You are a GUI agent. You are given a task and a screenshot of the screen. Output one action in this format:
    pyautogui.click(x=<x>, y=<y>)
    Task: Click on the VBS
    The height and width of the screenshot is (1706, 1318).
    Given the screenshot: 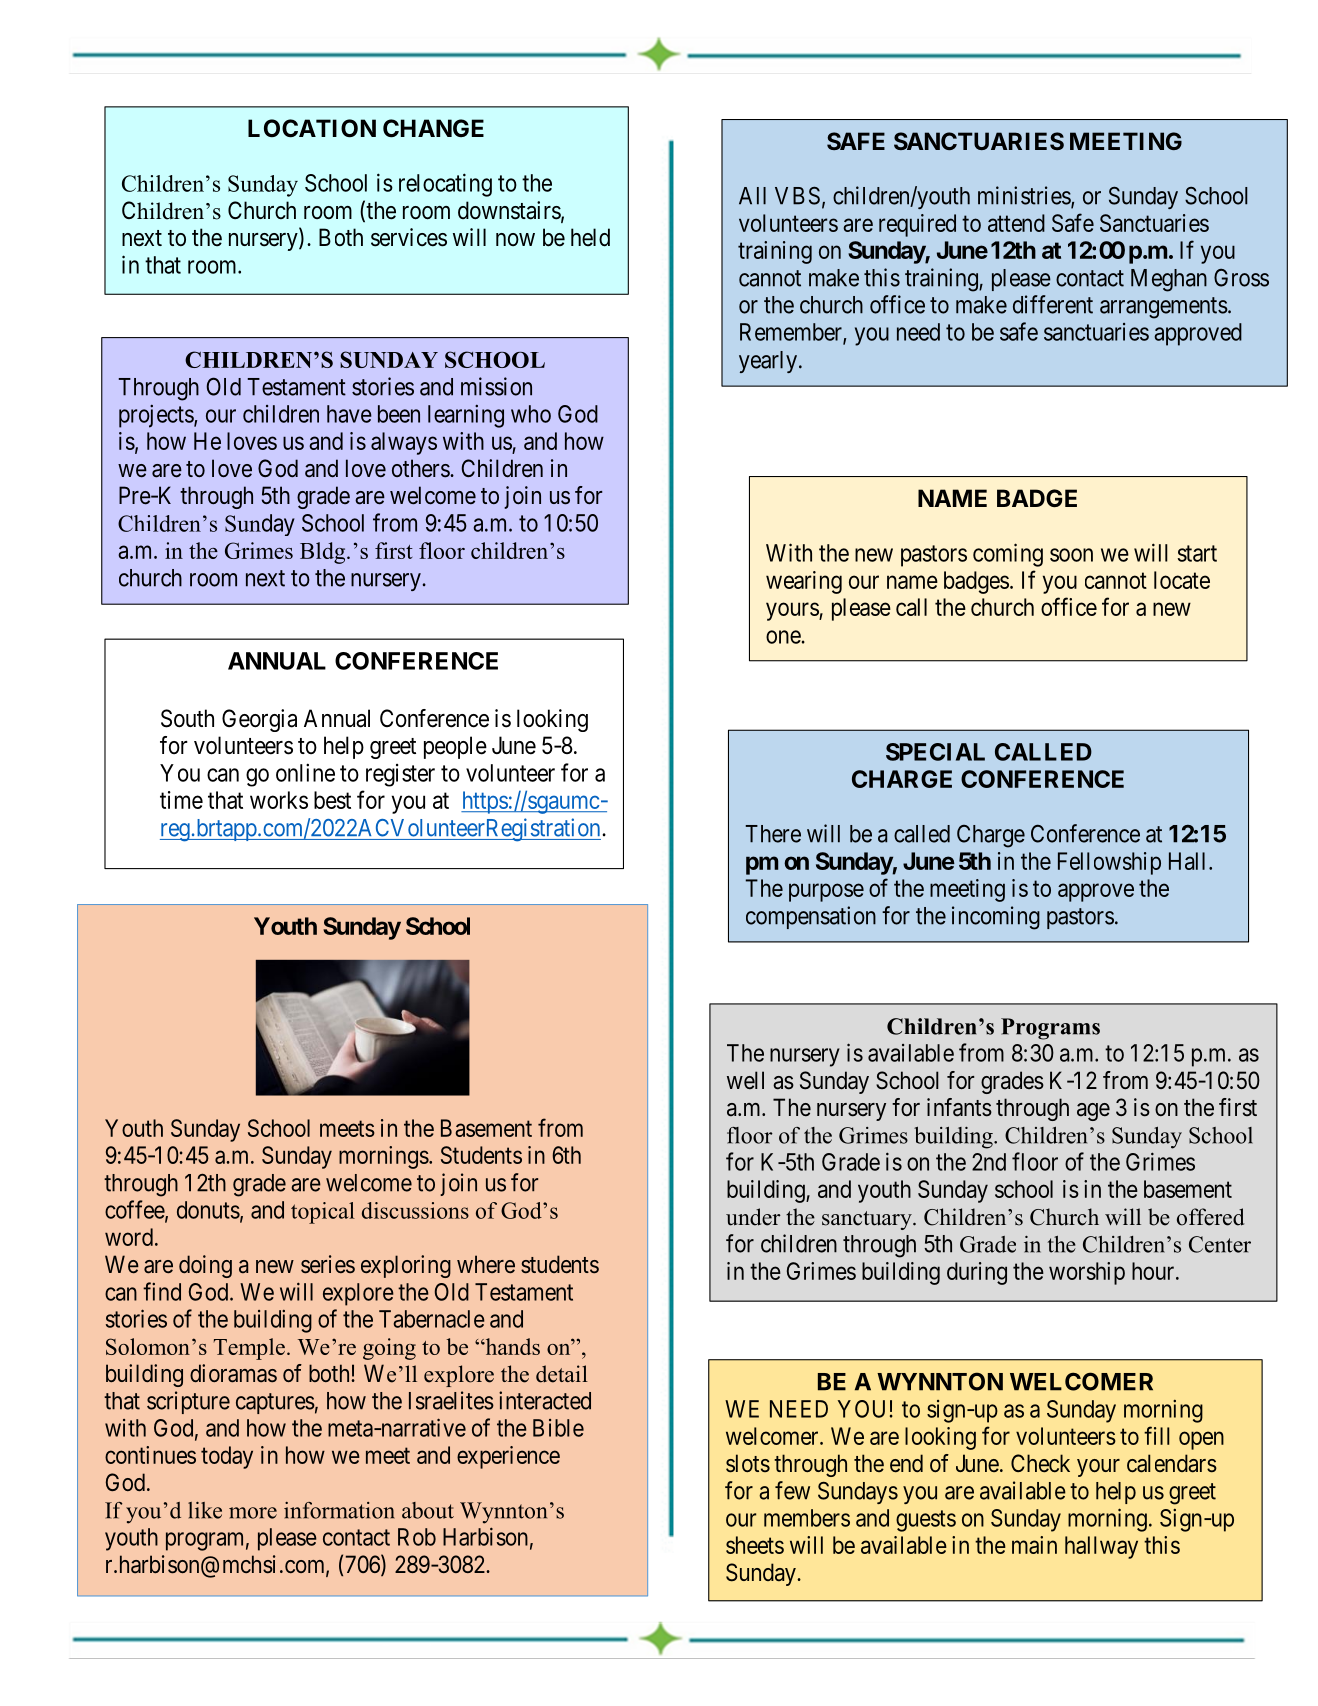 What is the action you would take?
    pyautogui.click(x=797, y=195)
